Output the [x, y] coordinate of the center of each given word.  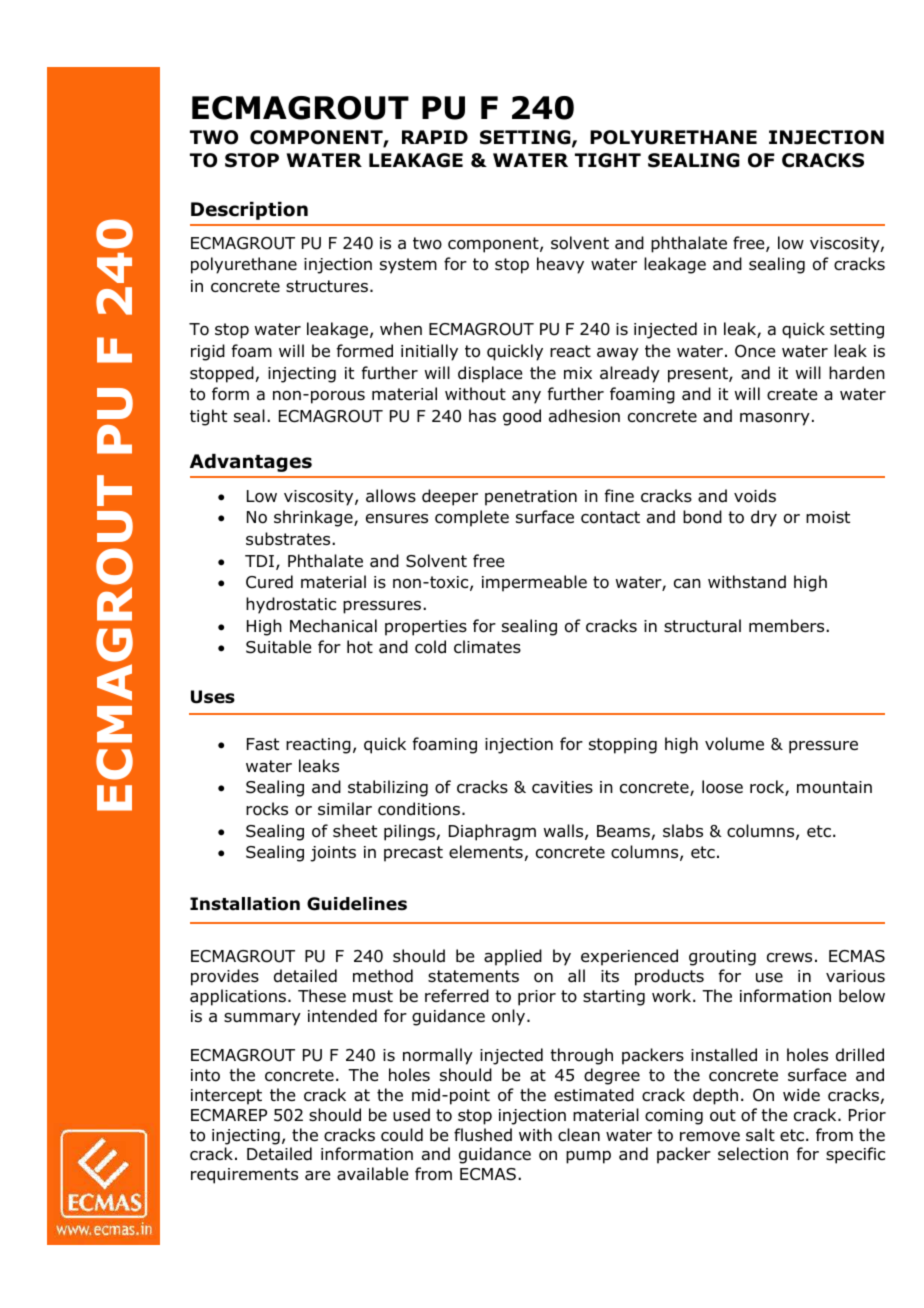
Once [755, 351]
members [788, 626]
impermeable [534, 583]
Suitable [278, 647]
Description [249, 211]
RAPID [435, 137]
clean [579, 1135]
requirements [244, 1176]
